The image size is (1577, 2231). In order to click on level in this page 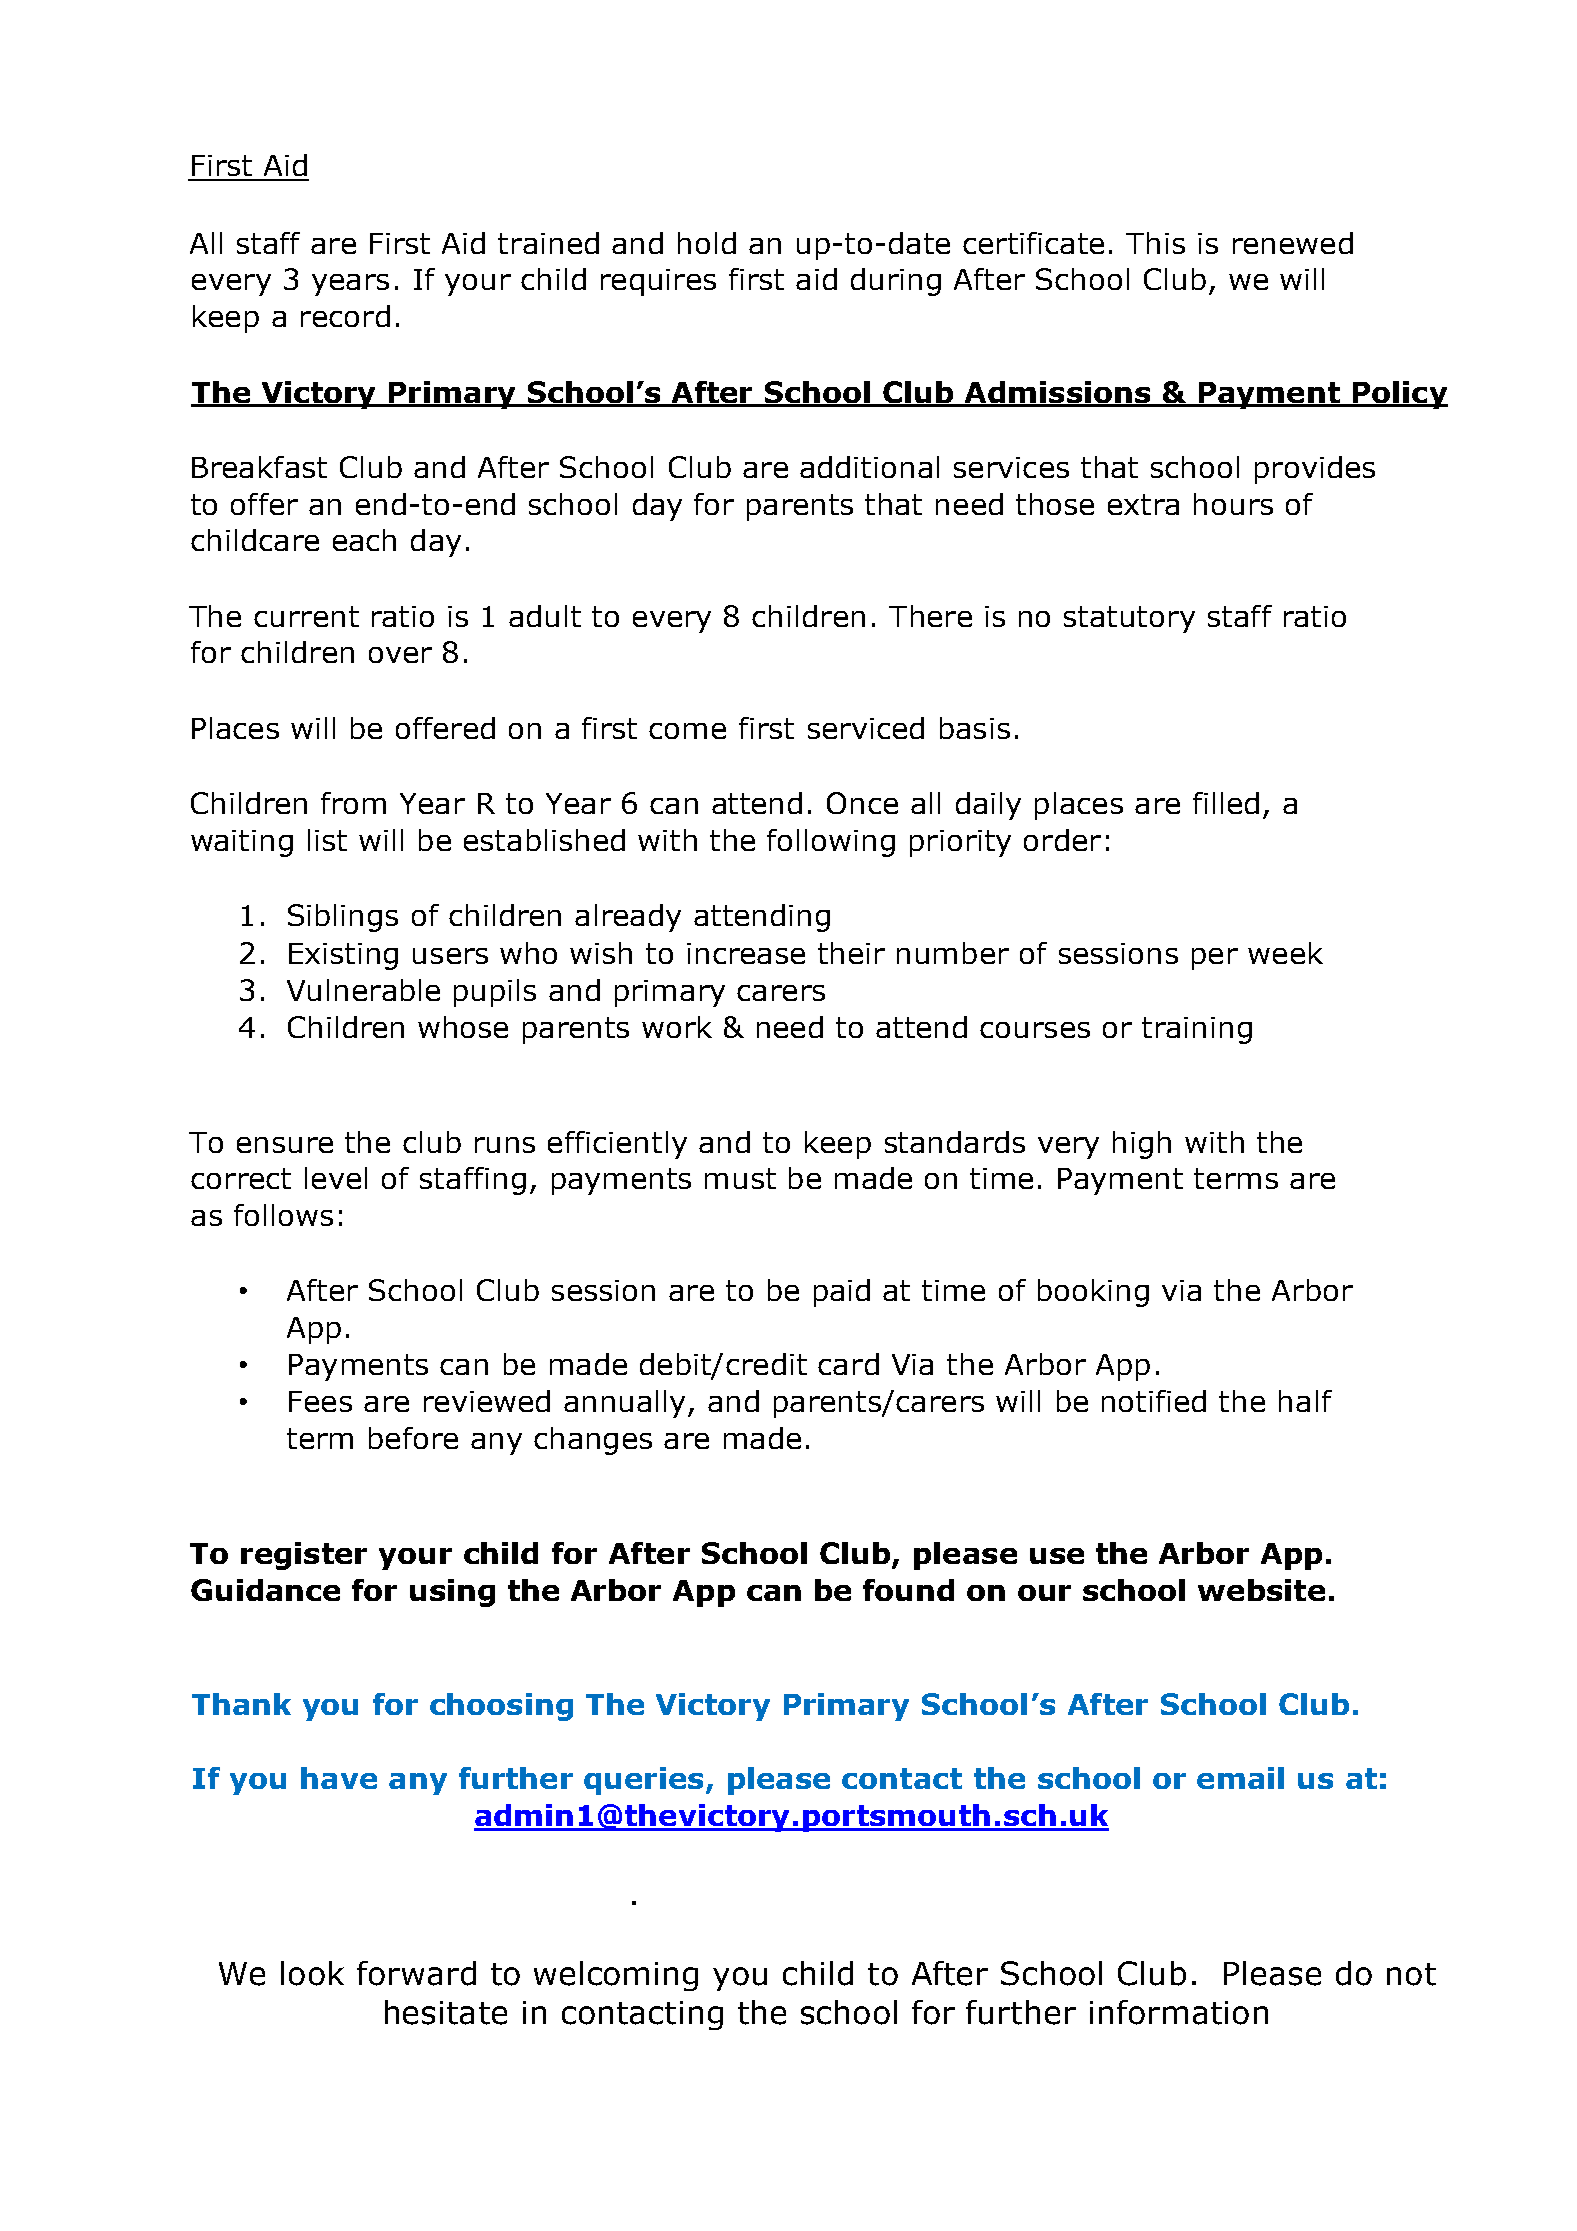, I will do `click(336, 1178)`.
